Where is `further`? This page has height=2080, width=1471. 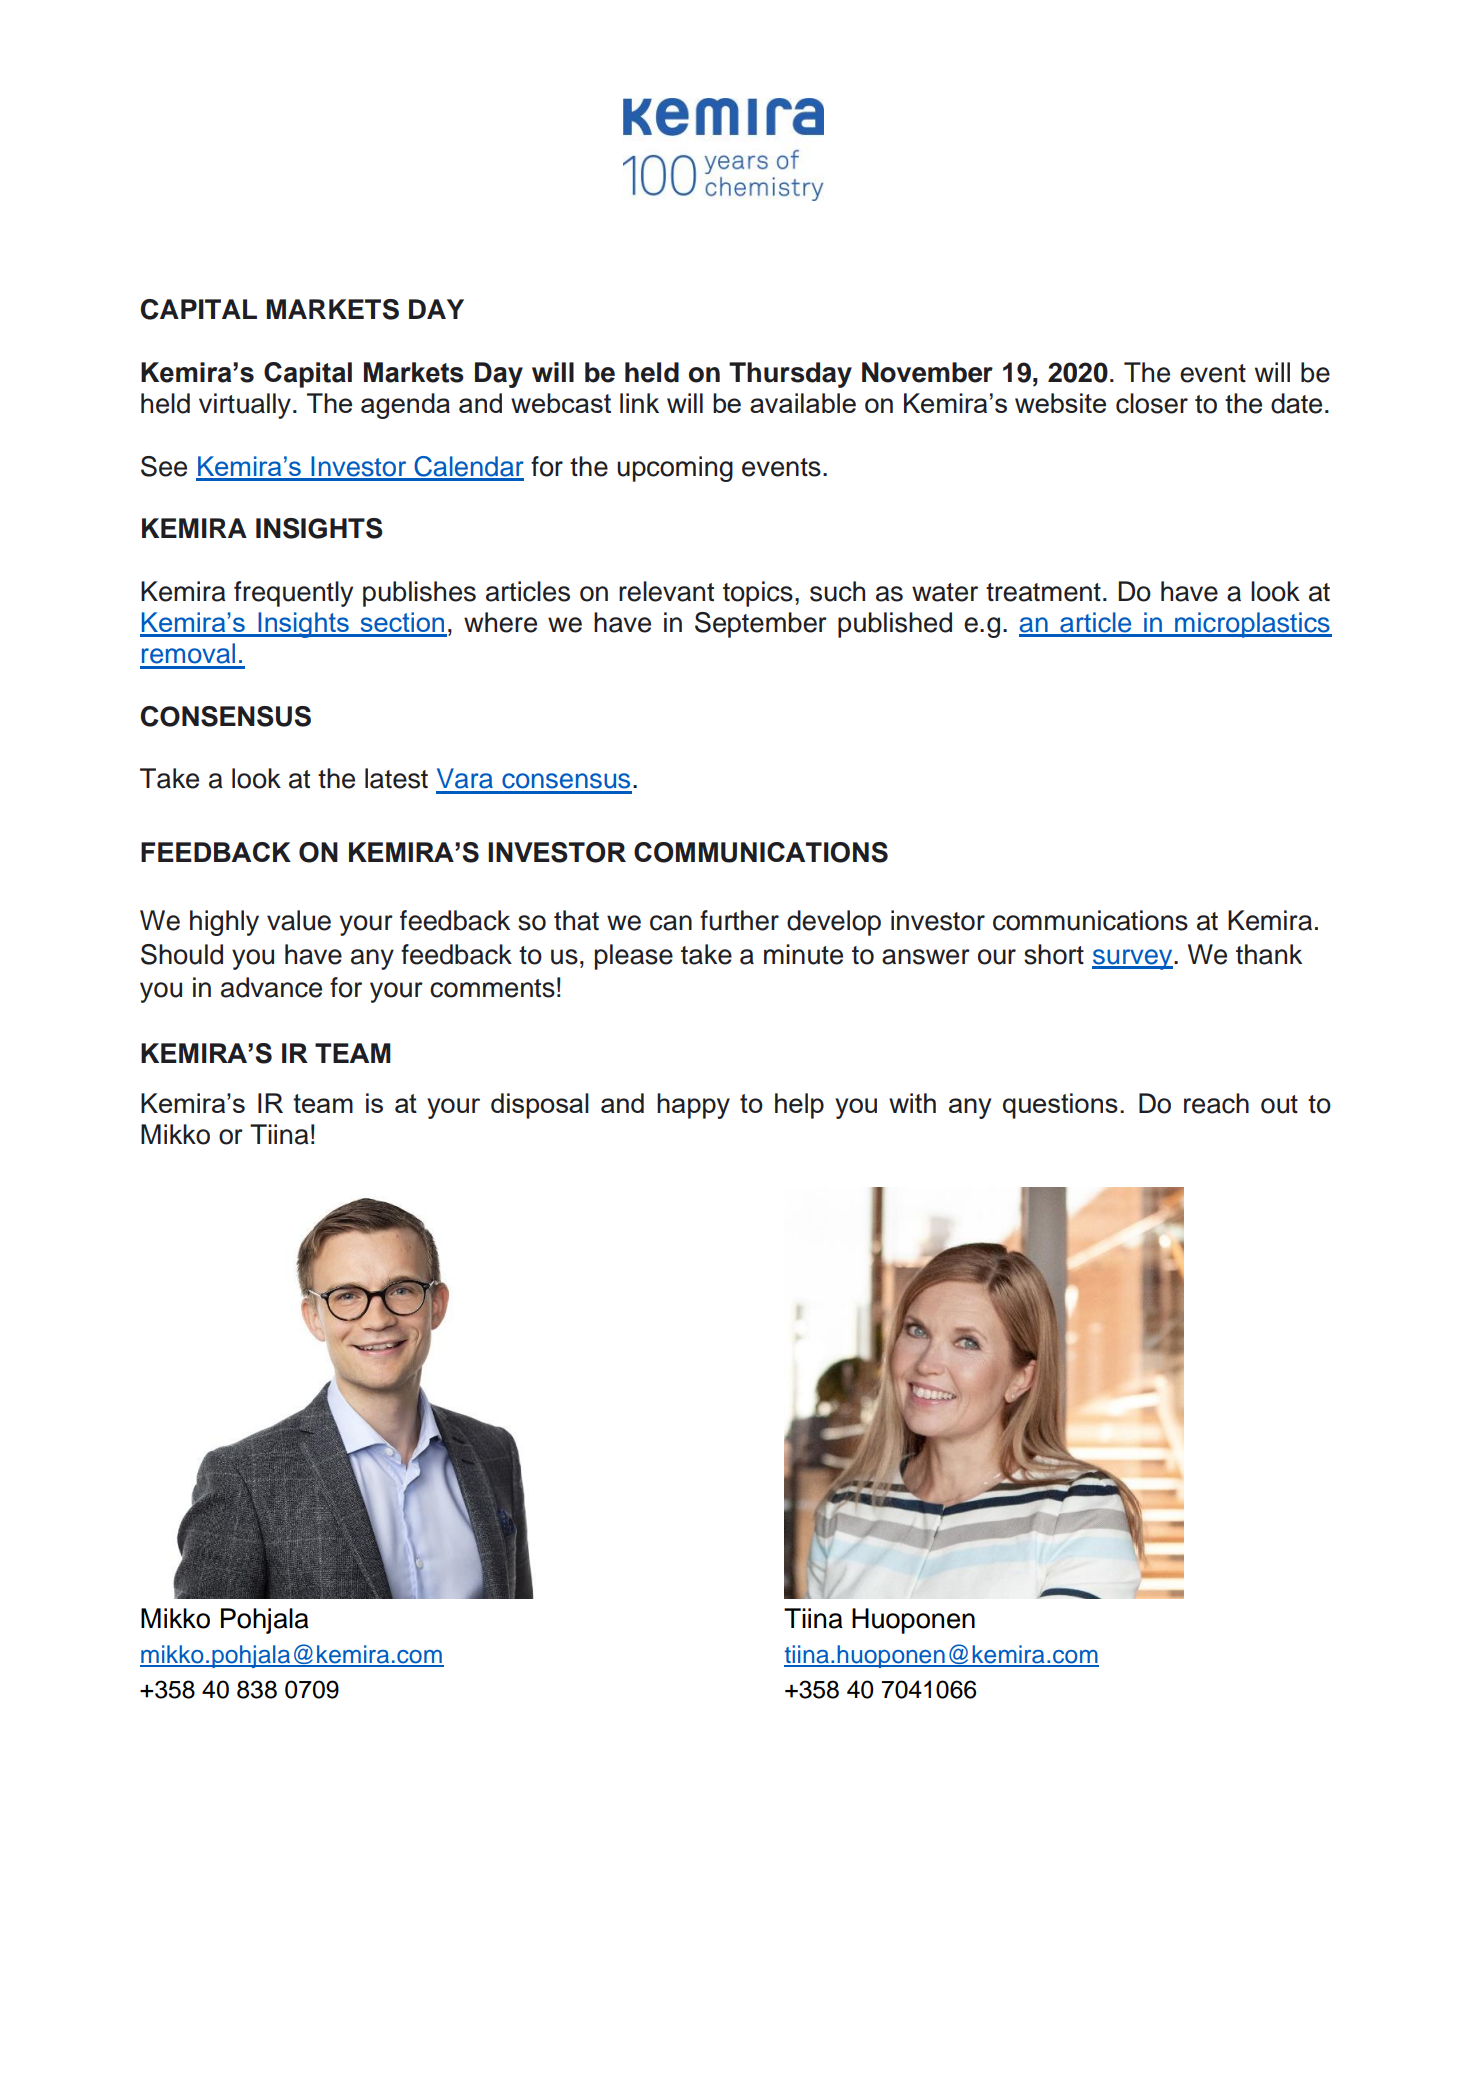 further is located at coordinates (739, 920).
